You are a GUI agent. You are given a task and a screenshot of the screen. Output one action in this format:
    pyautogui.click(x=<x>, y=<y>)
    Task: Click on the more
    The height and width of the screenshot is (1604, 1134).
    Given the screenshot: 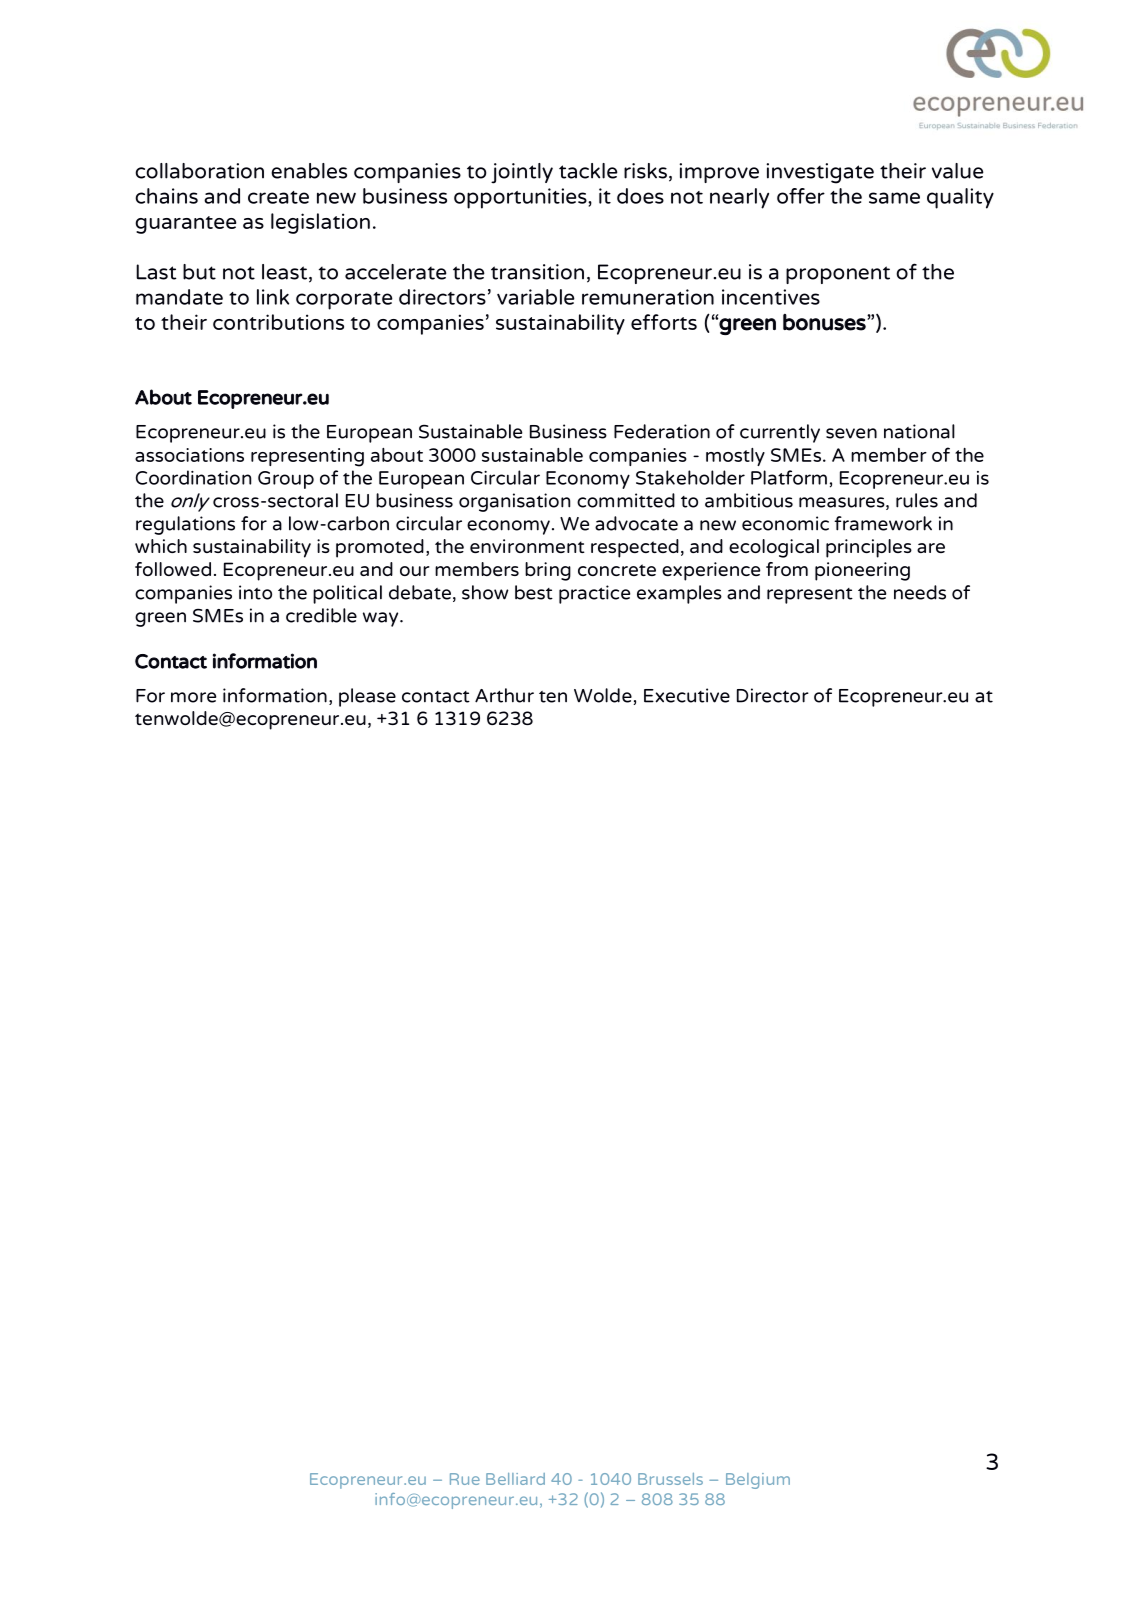 What is the action you would take?
    pyautogui.click(x=193, y=697)
